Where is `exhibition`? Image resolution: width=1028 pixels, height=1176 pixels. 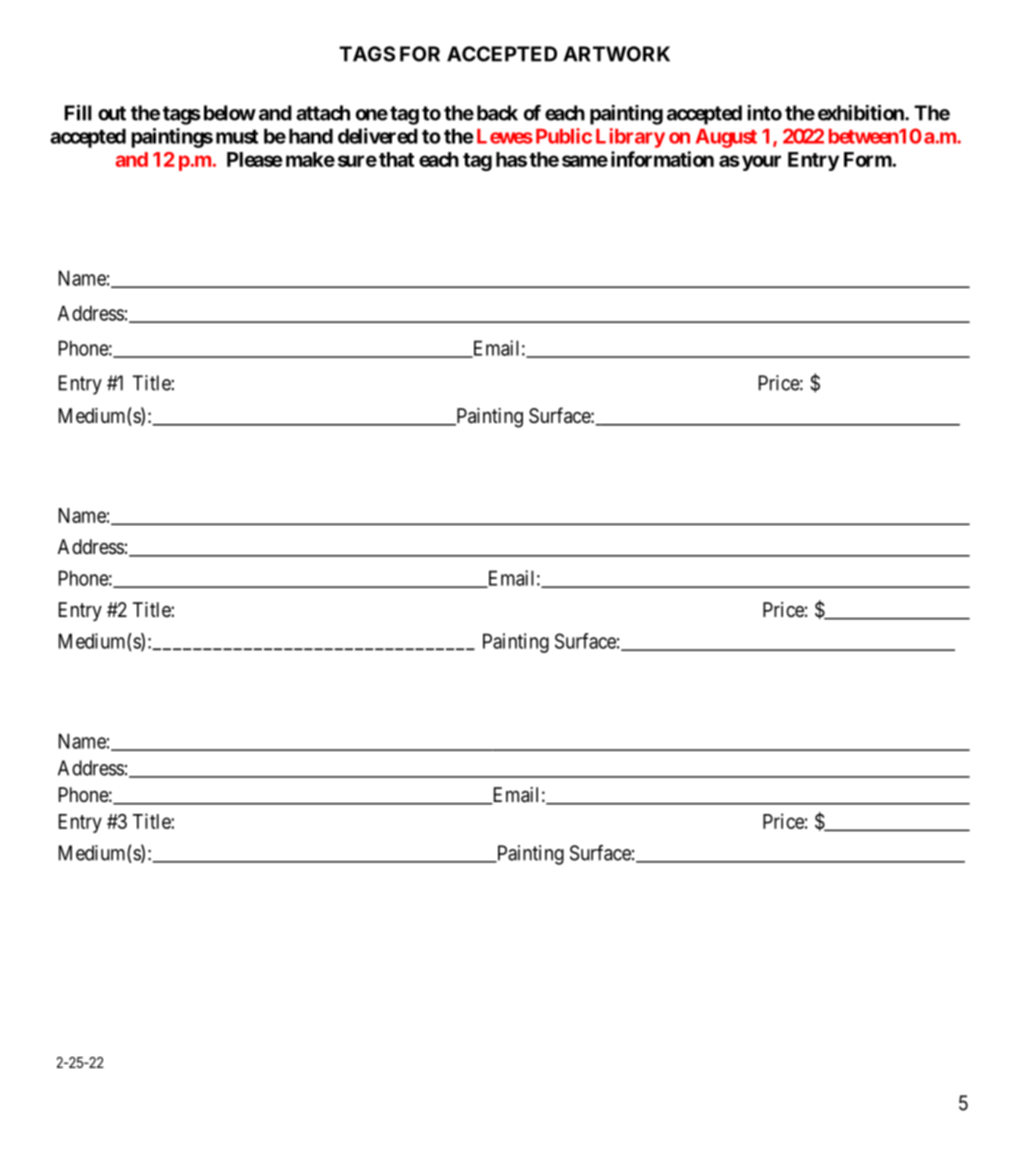
exhibition is located at coordinates (862, 113).
